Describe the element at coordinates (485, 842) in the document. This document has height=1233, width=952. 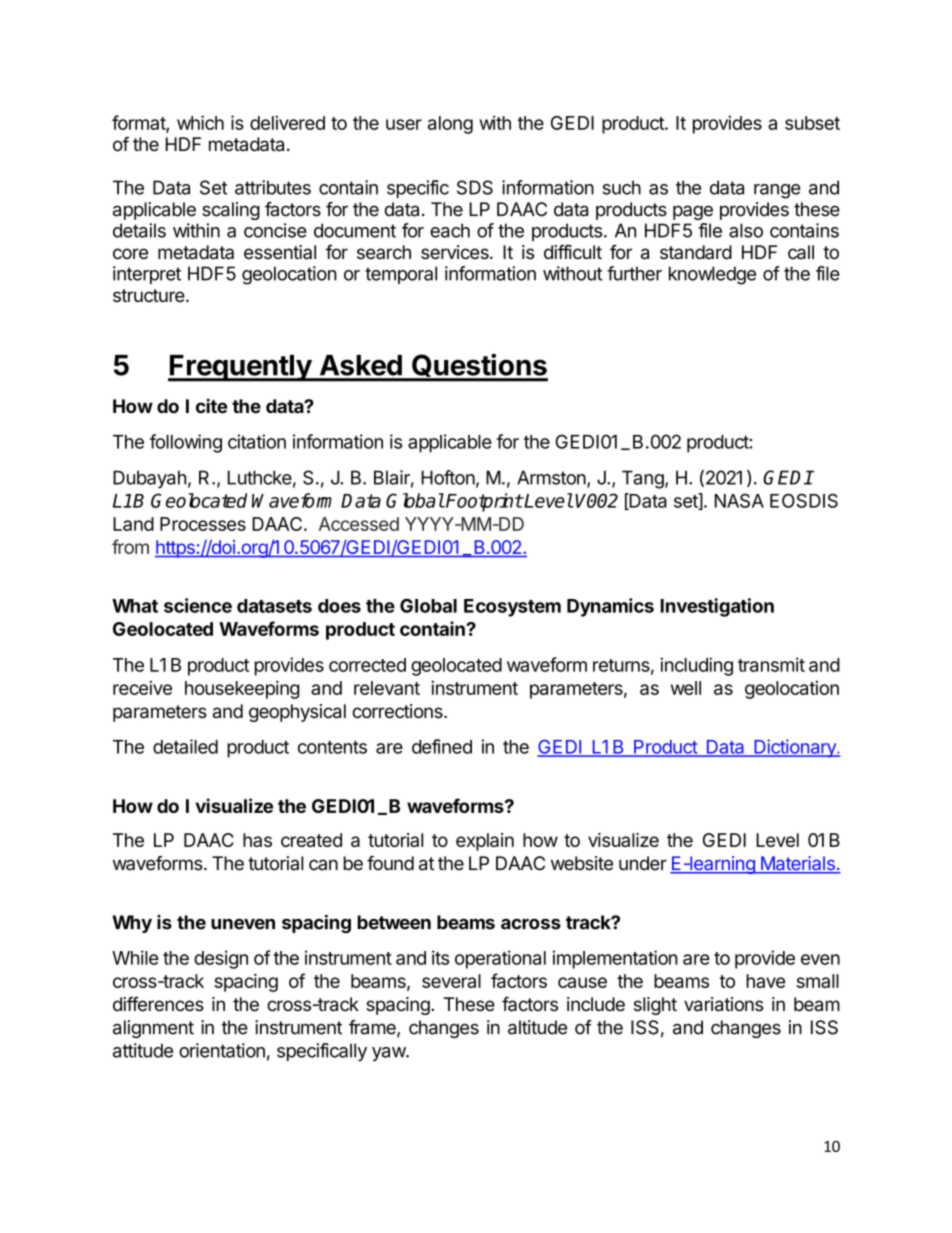
I see `explain` at that location.
